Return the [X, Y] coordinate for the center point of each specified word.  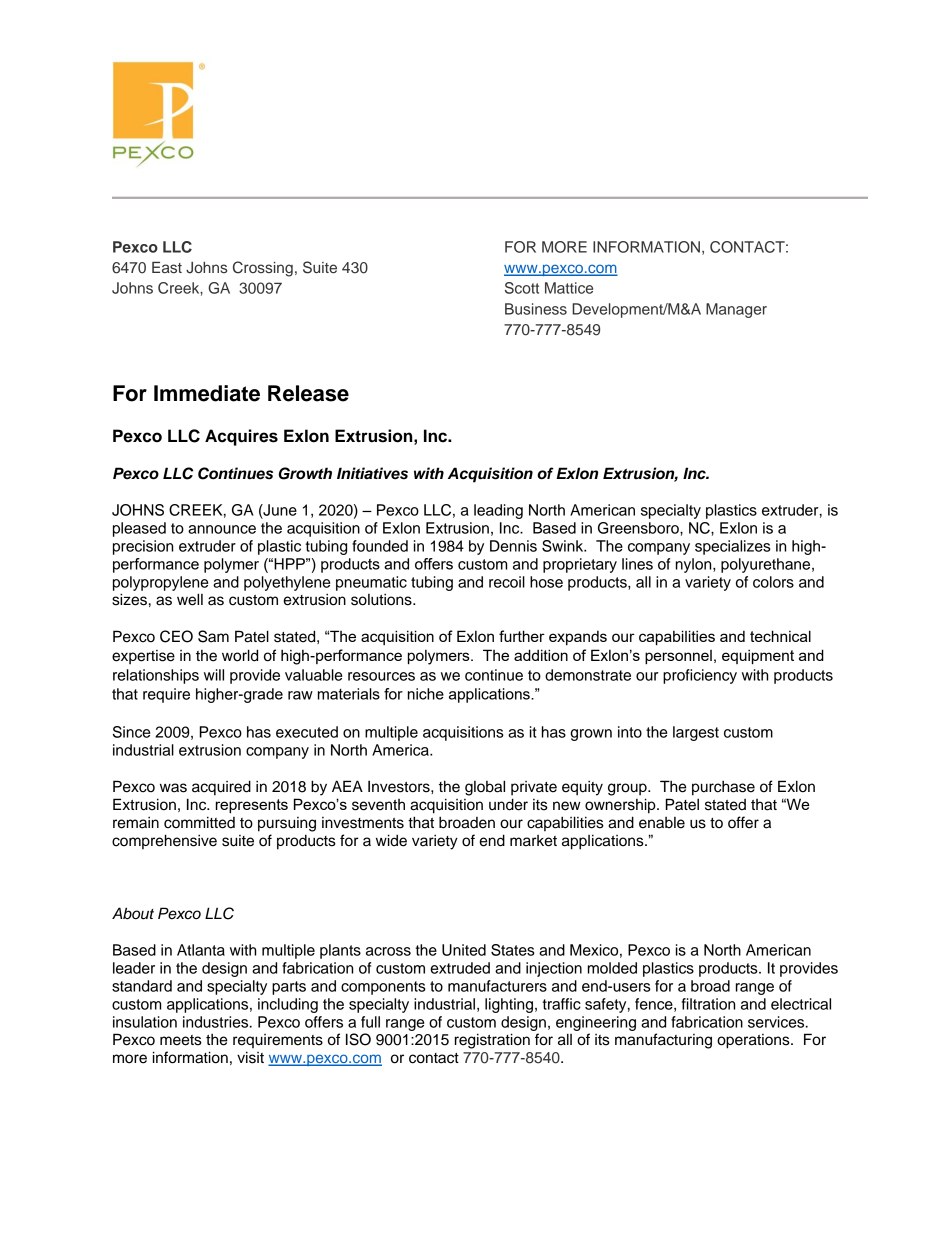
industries [217, 1022]
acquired [221, 788]
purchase [723, 788]
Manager [736, 310]
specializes [733, 547]
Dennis [513, 546]
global [485, 788]
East [167, 267]
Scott [522, 288]
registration [492, 1041]
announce [222, 529]
